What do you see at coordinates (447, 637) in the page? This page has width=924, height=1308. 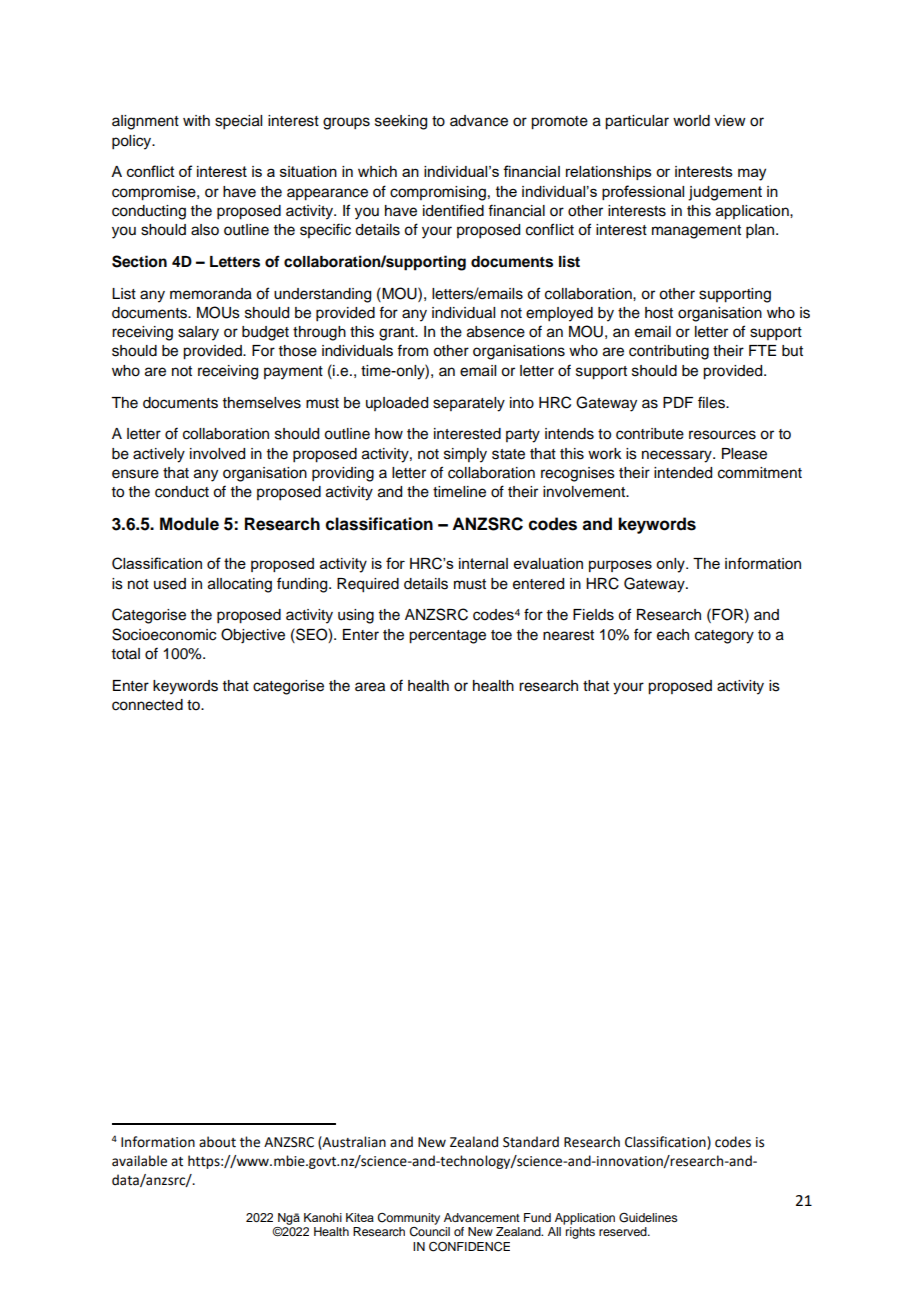 I see `percentage` at bounding box center [447, 637].
